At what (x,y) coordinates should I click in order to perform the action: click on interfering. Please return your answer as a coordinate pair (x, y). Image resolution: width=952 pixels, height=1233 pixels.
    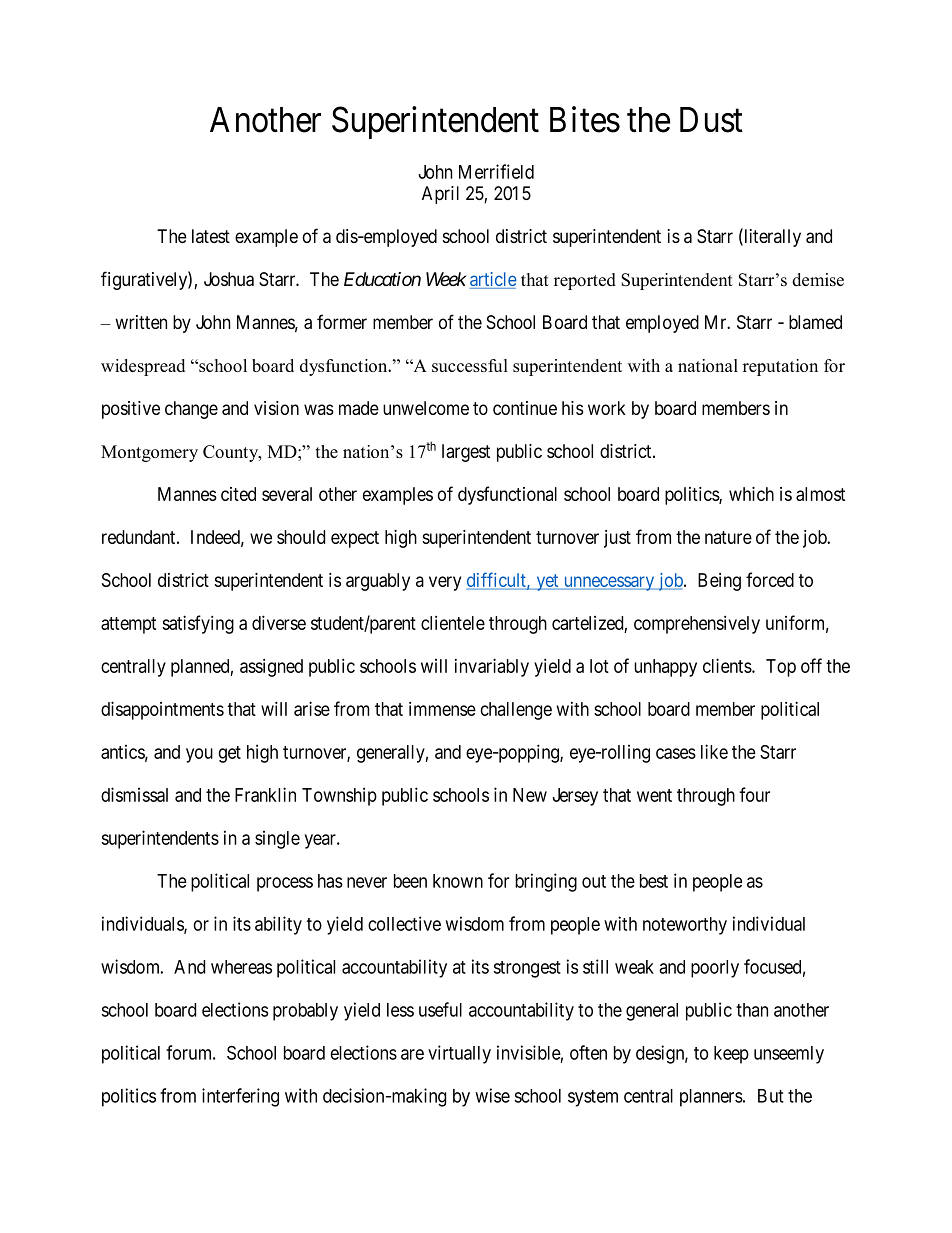
    Looking at the image, I should click on (240, 1097).
